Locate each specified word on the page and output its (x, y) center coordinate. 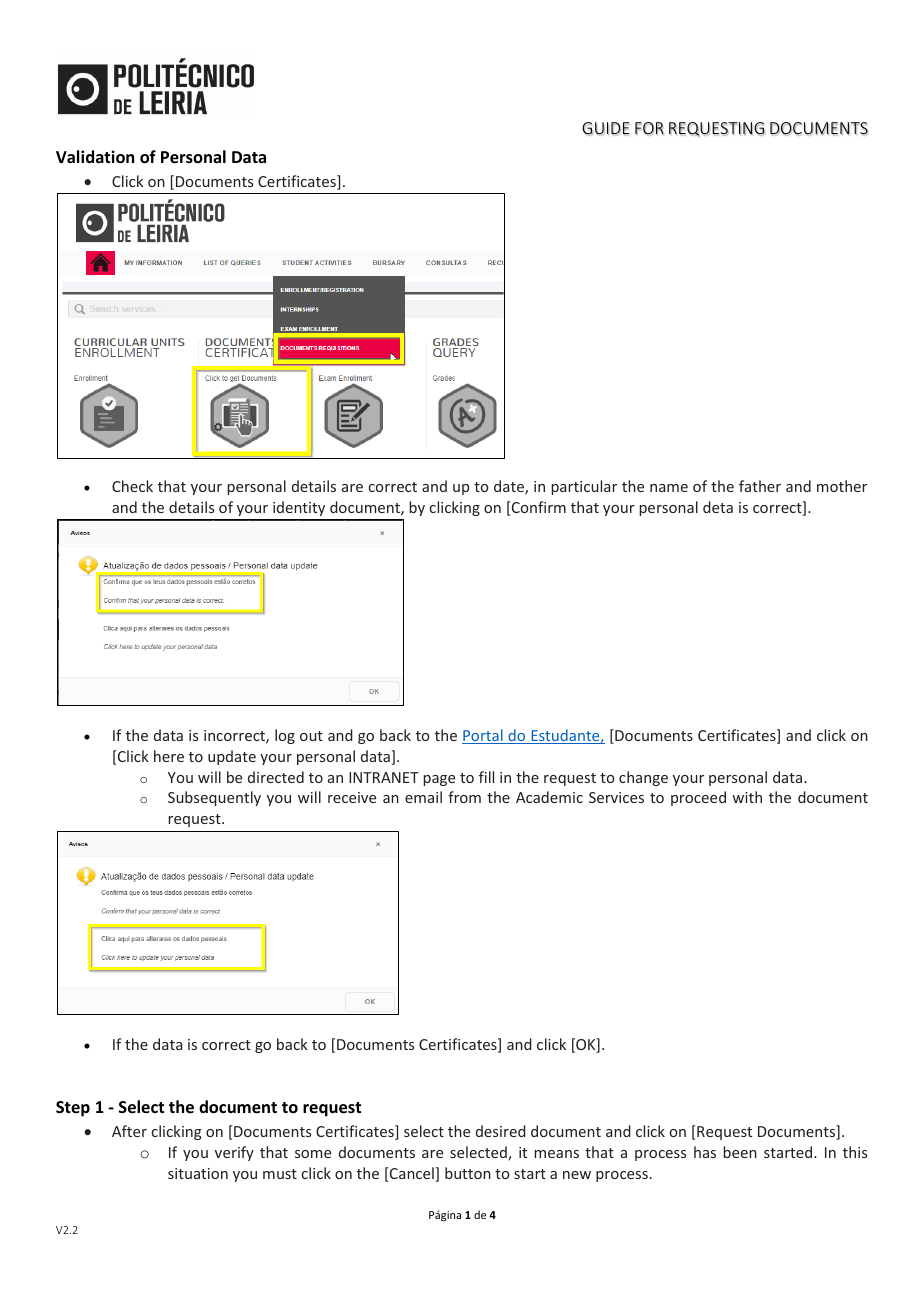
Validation (95, 157)
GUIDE (606, 129)
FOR (649, 129)
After (129, 1131)
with (747, 797)
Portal (483, 736)
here (169, 756)
